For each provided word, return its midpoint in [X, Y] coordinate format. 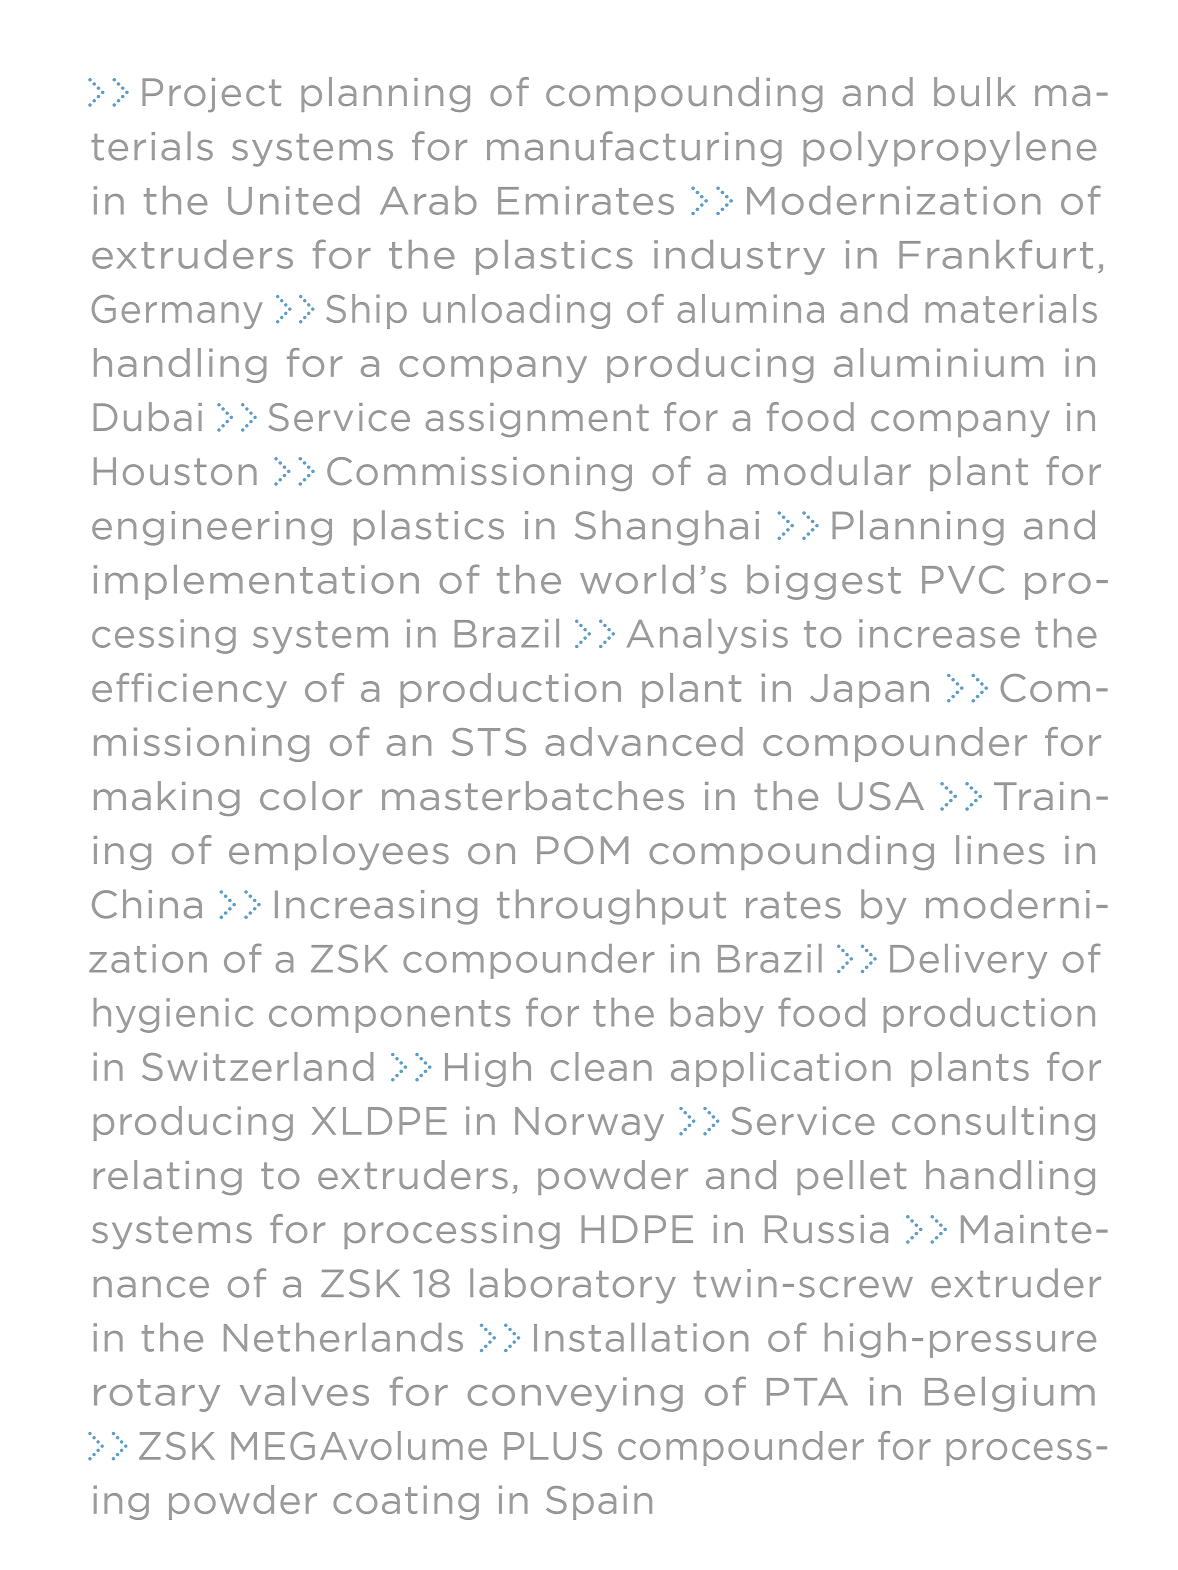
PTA [807, 1392]
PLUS [553, 1446]
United [293, 200]
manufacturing [634, 149]
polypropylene [949, 149]
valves [304, 1391]
